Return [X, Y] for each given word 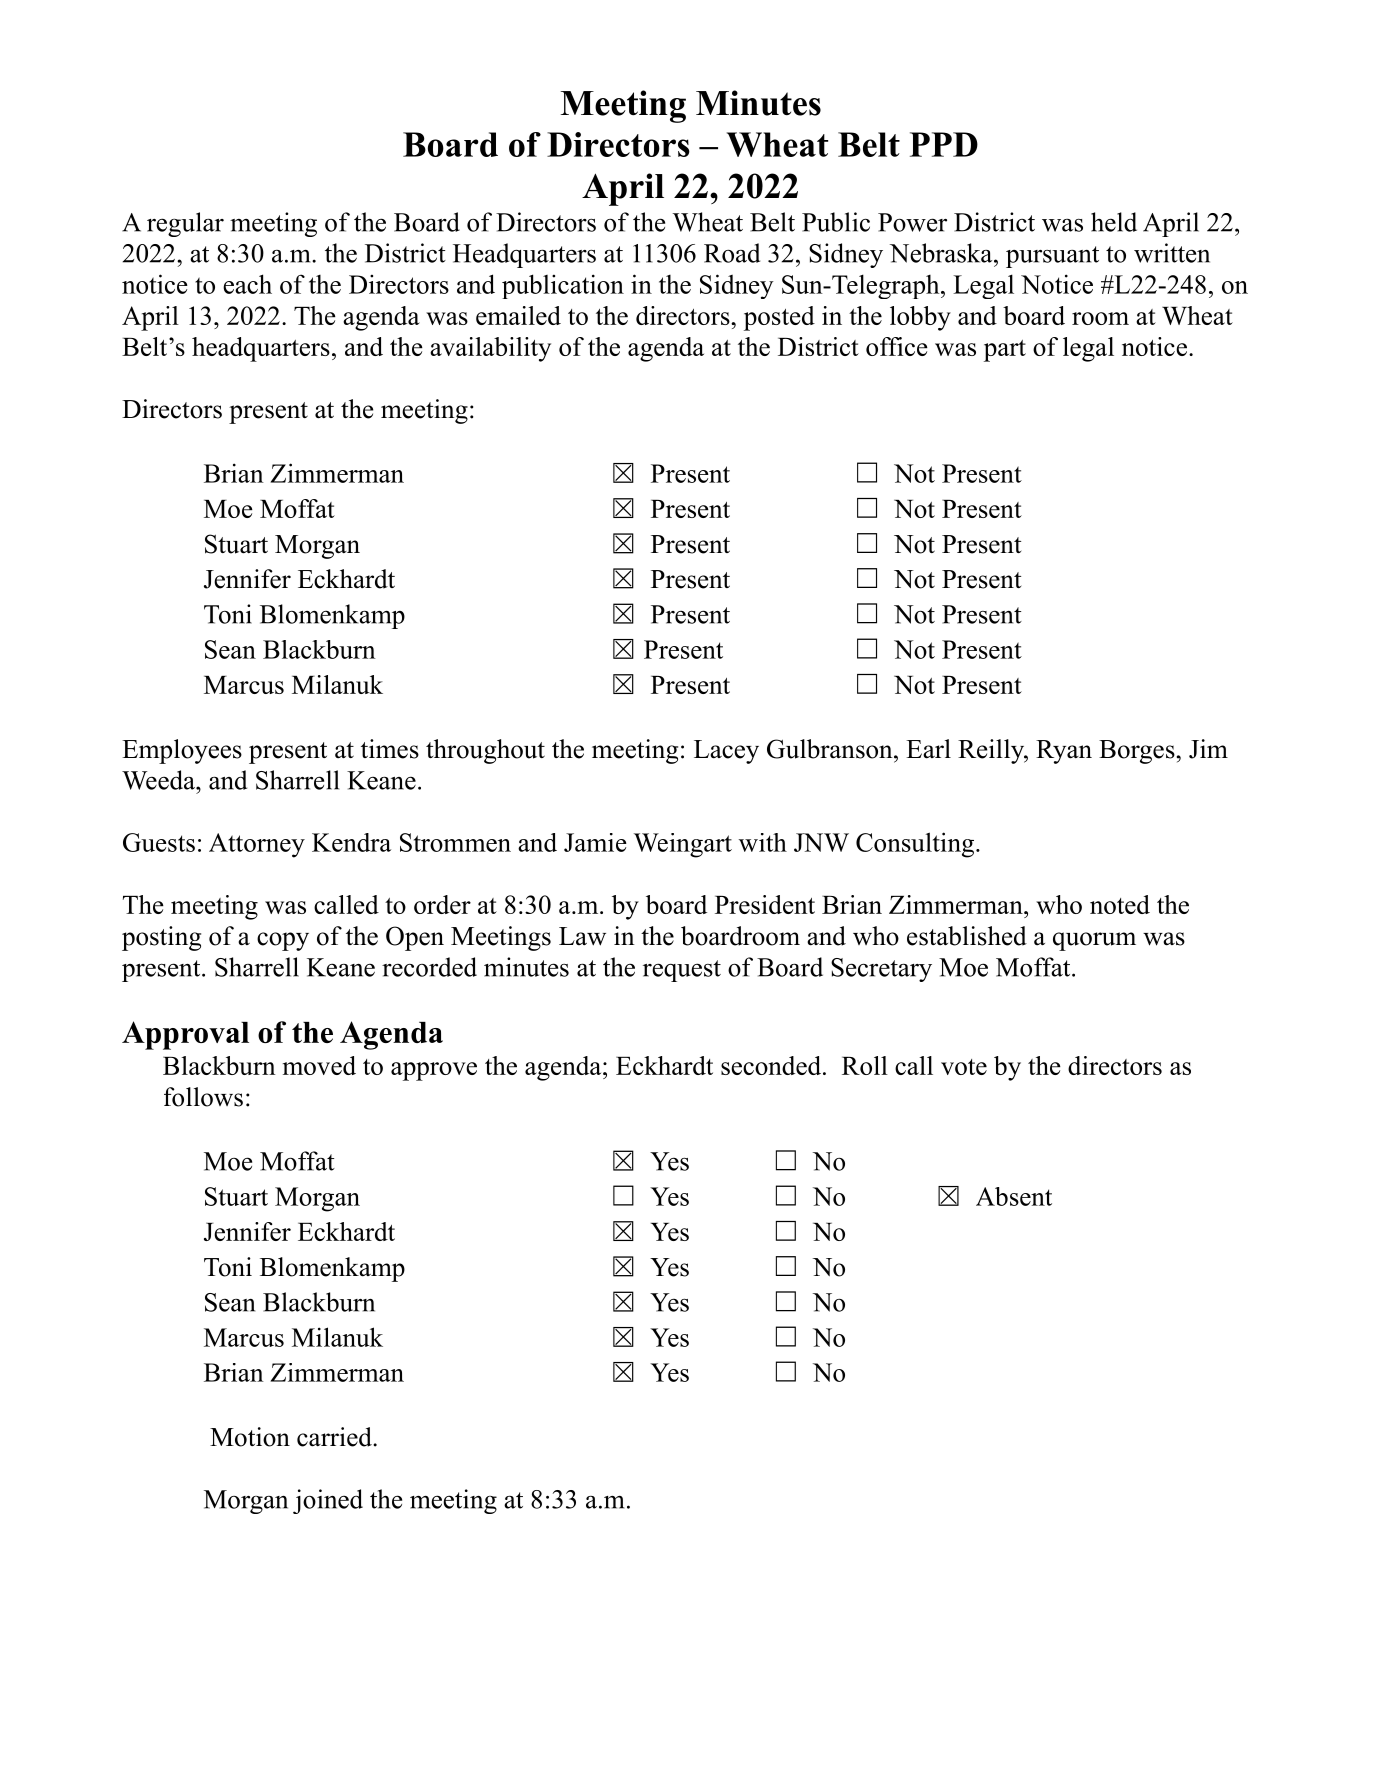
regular [185, 224]
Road [732, 253]
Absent [1014, 1196]
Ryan [1064, 752]
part [1005, 351]
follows [203, 1097]
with [763, 842]
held [1114, 222]
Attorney [257, 845]
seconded [771, 1065]
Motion [250, 1437]
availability [490, 349]
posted [779, 318]
